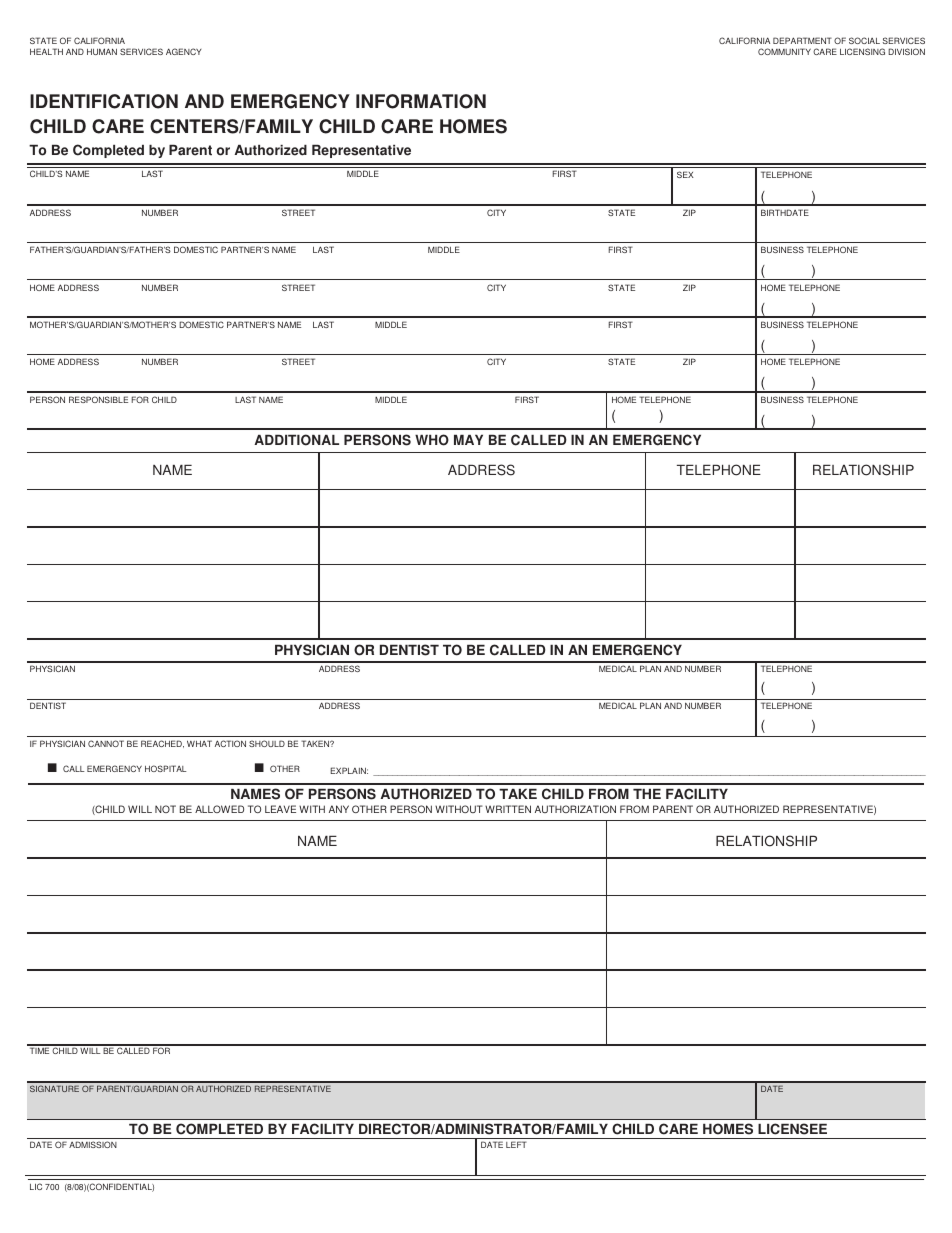 The width and height of the screenshot is (952, 1233). Describe the element at coordinates (516, 1144) in the screenshot. I see `LEFT` at that location.
